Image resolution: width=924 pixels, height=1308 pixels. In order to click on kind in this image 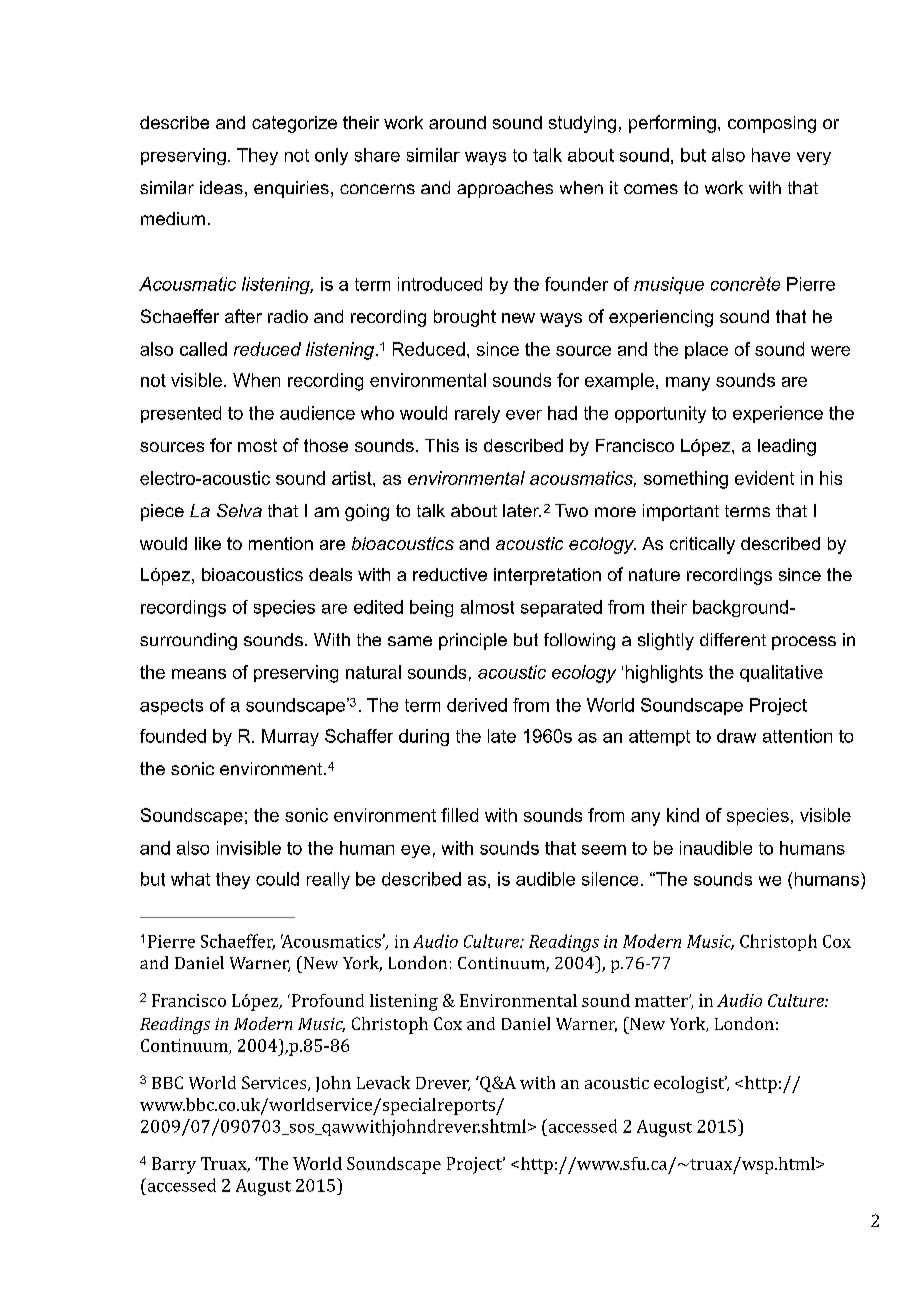, I will do `click(683, 815)`.
